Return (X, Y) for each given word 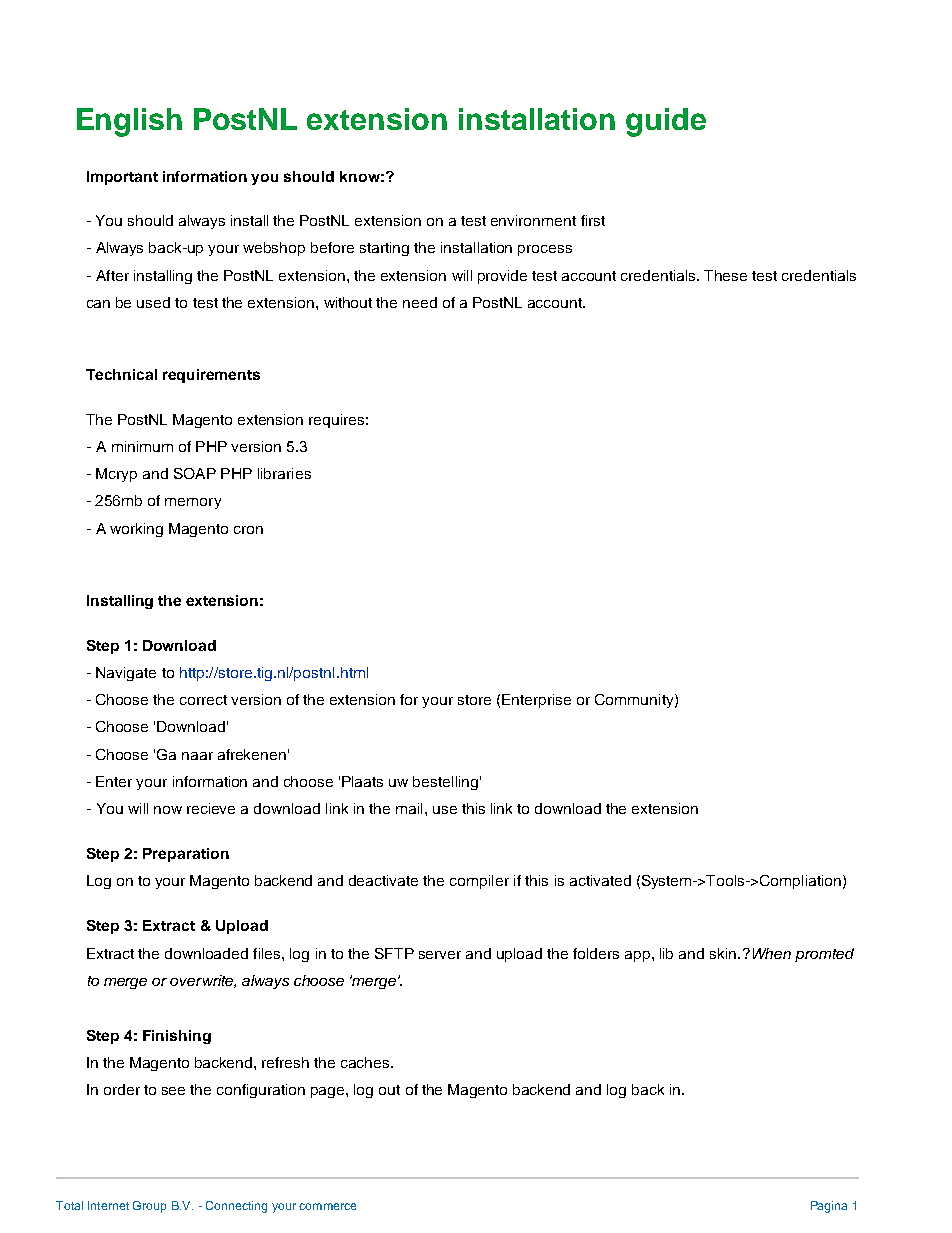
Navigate (126, 674)
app (639, 956)
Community (635, 701)
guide (666, 122)
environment (533, 220)
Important (122, 178)
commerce (327, 1206)
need (420, 302)
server (440, 955)
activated (600, 880)
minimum (142, 446)
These (725, 275)
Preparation (186, 855)
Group (149, 1207)
